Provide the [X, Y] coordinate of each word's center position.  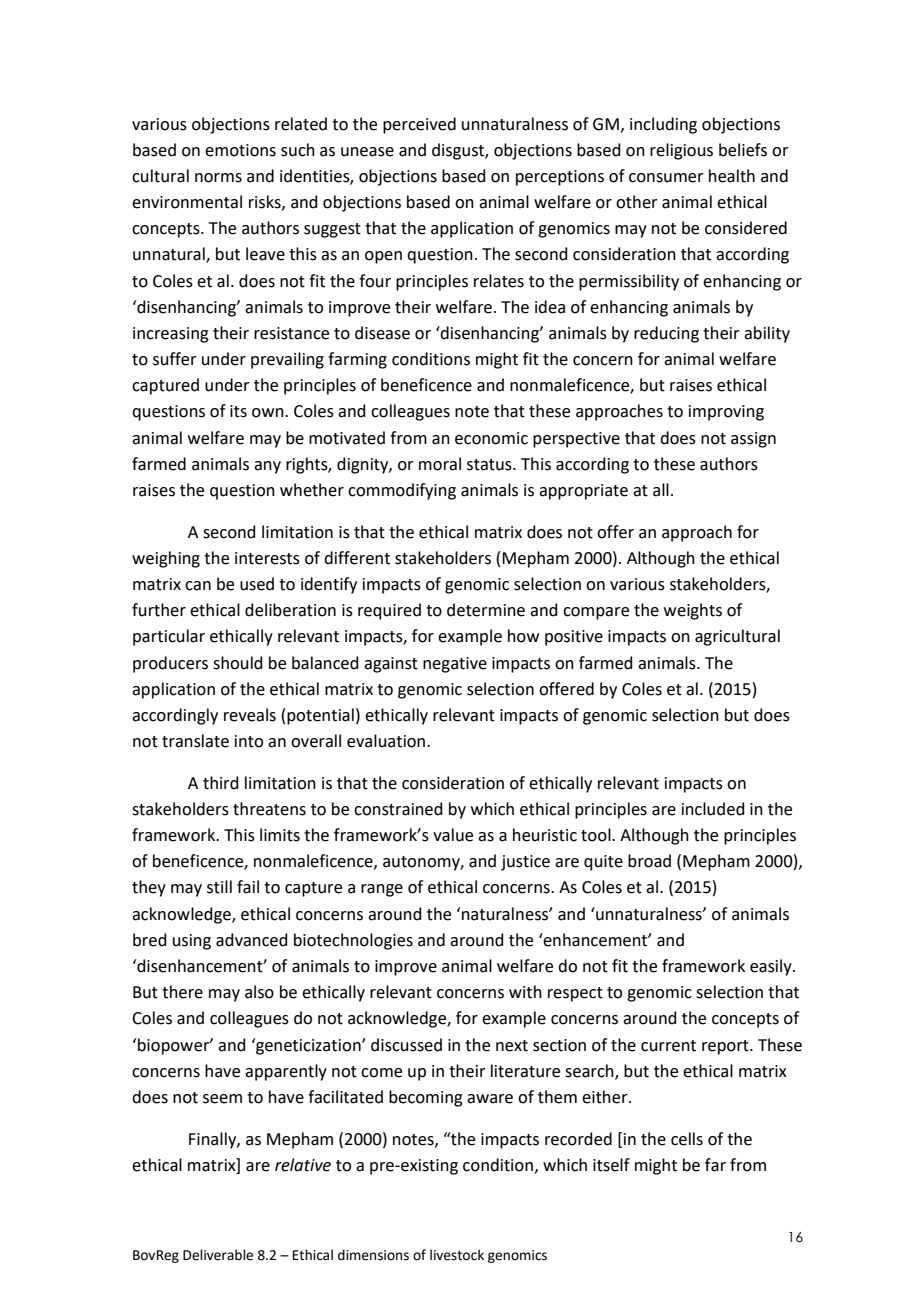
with [525, 992]
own [269, 413]
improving [726, 413]
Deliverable [218, 1255]
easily [772, 967]
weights [693, 611]
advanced [252, 940]
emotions [240, 150]
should [238, 663]
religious [681, 151]
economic [491, 438]
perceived [419, 125]
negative [455, 665]
